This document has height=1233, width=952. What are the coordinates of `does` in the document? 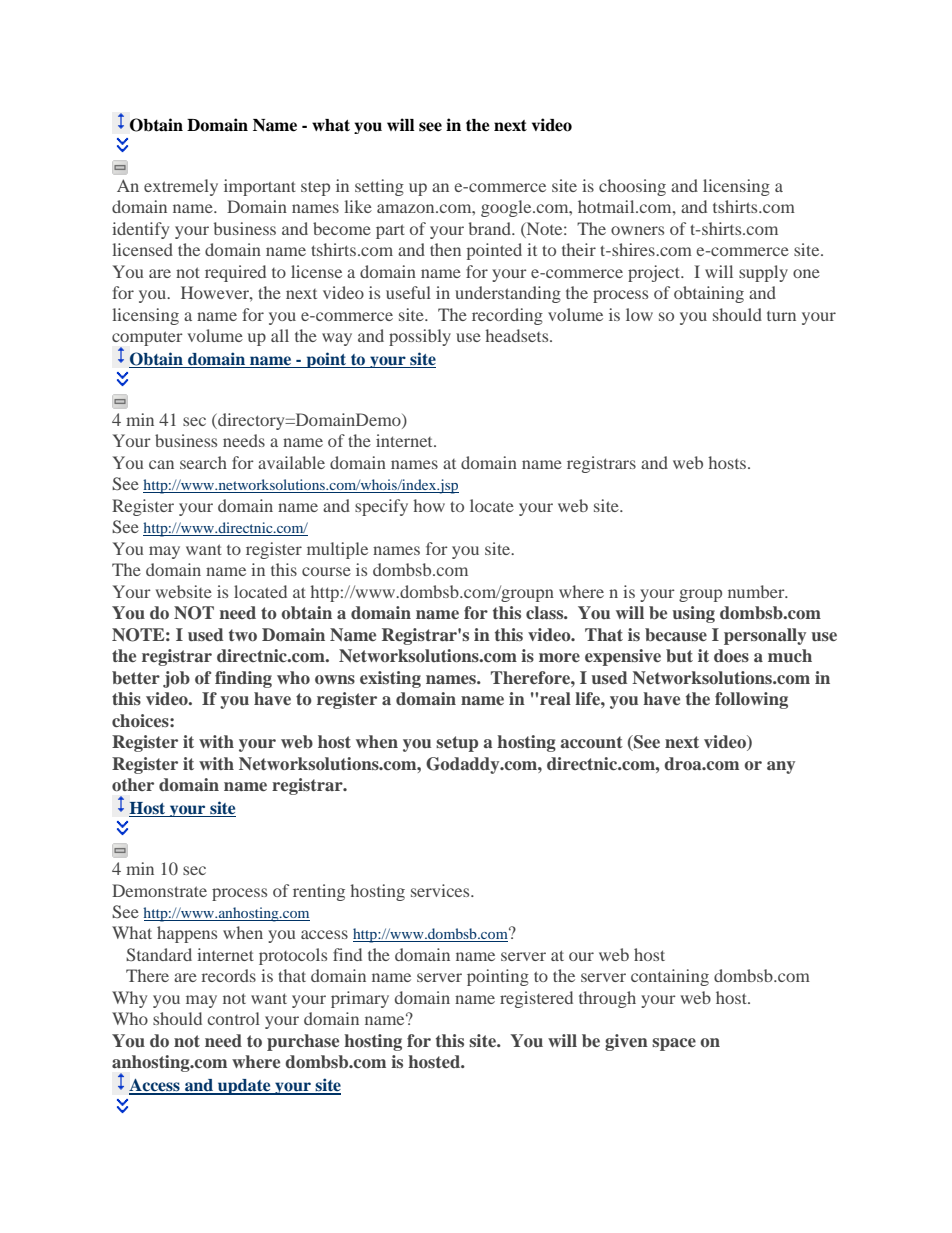 It's located at (731, 655).
